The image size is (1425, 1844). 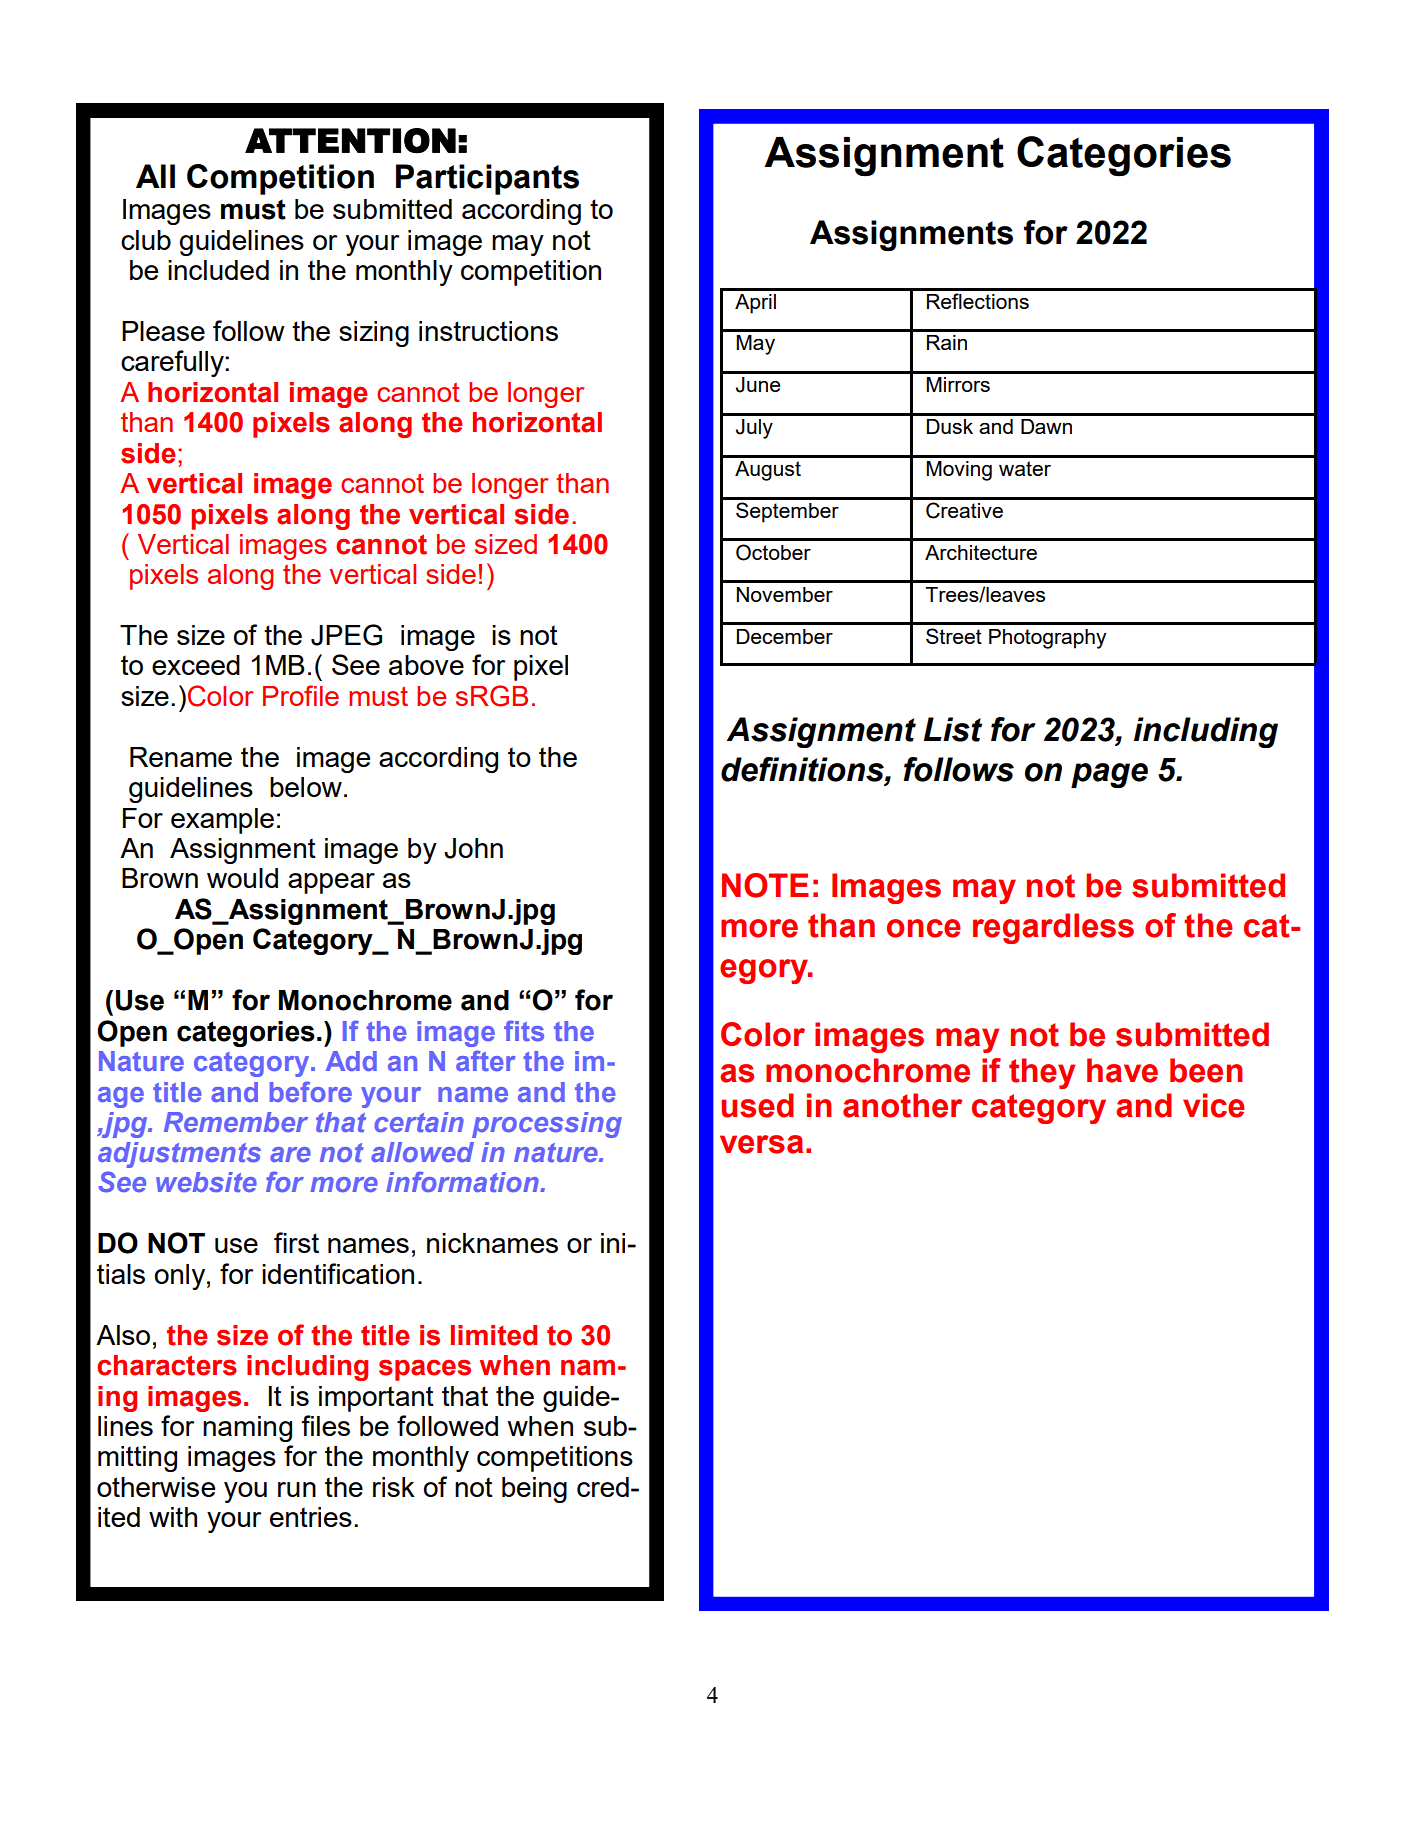 I want to click on being, so click(x=534, y=1490).
